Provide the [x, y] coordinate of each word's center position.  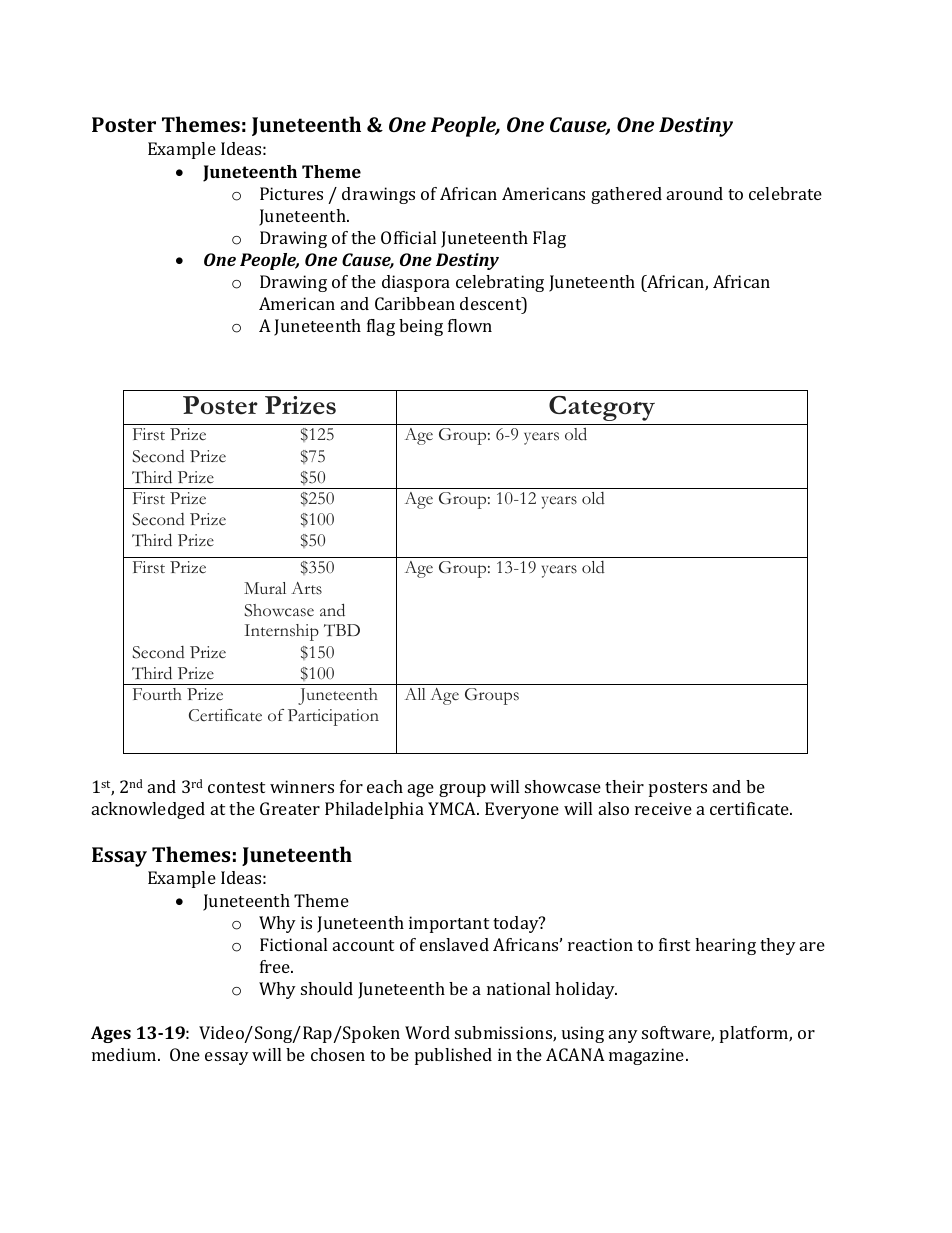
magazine [648, 1056]
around [695, 193]
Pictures [291, 193]
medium [125, 1054]
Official [408, 237]
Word [427, 1032]
